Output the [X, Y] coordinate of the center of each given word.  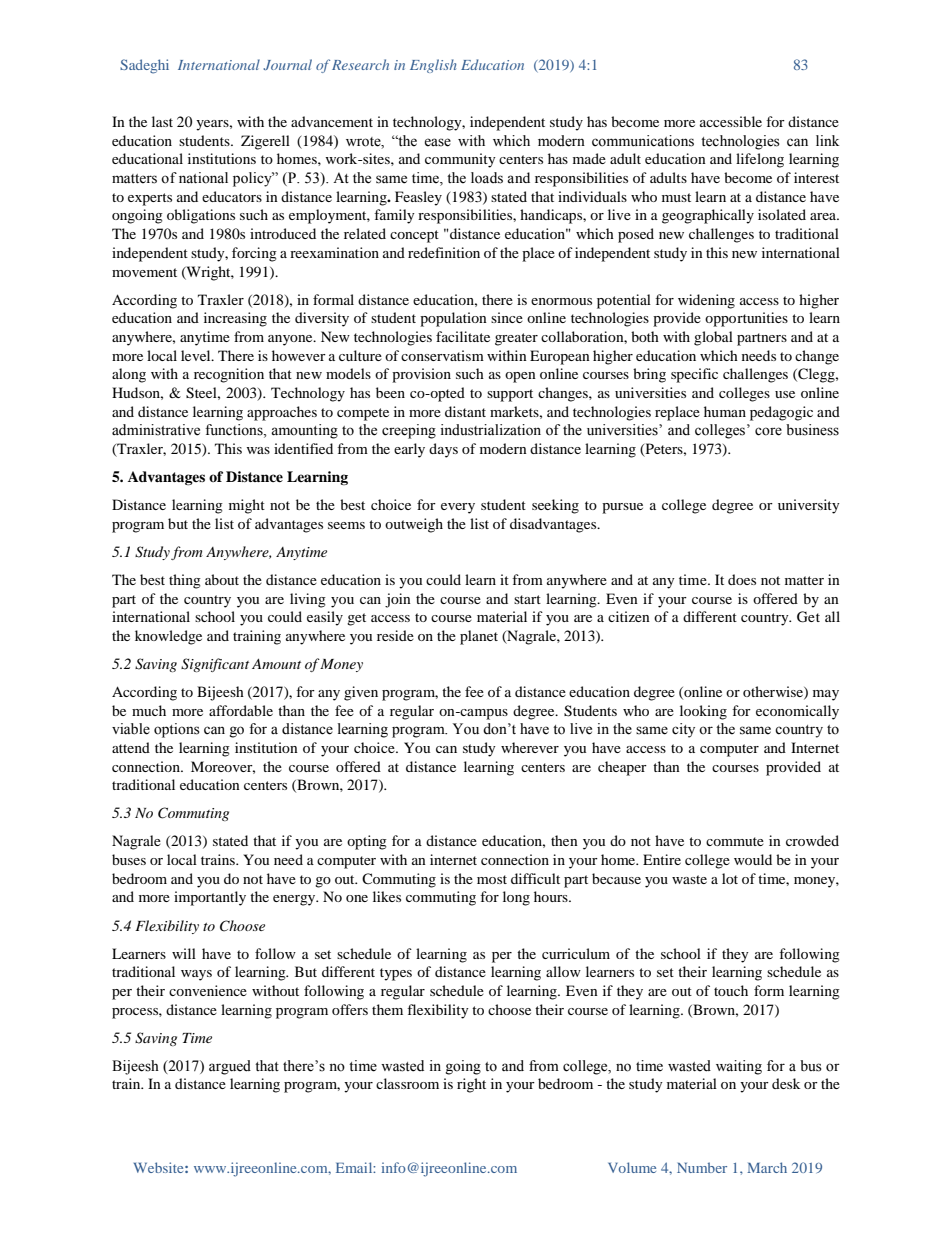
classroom [407, 1083]
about [222, 579]
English [433, 66]
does [742, 579]
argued [230, 1067]
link [827, 140]
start [527, 599]
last [162, 121]
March [767, 1167]
